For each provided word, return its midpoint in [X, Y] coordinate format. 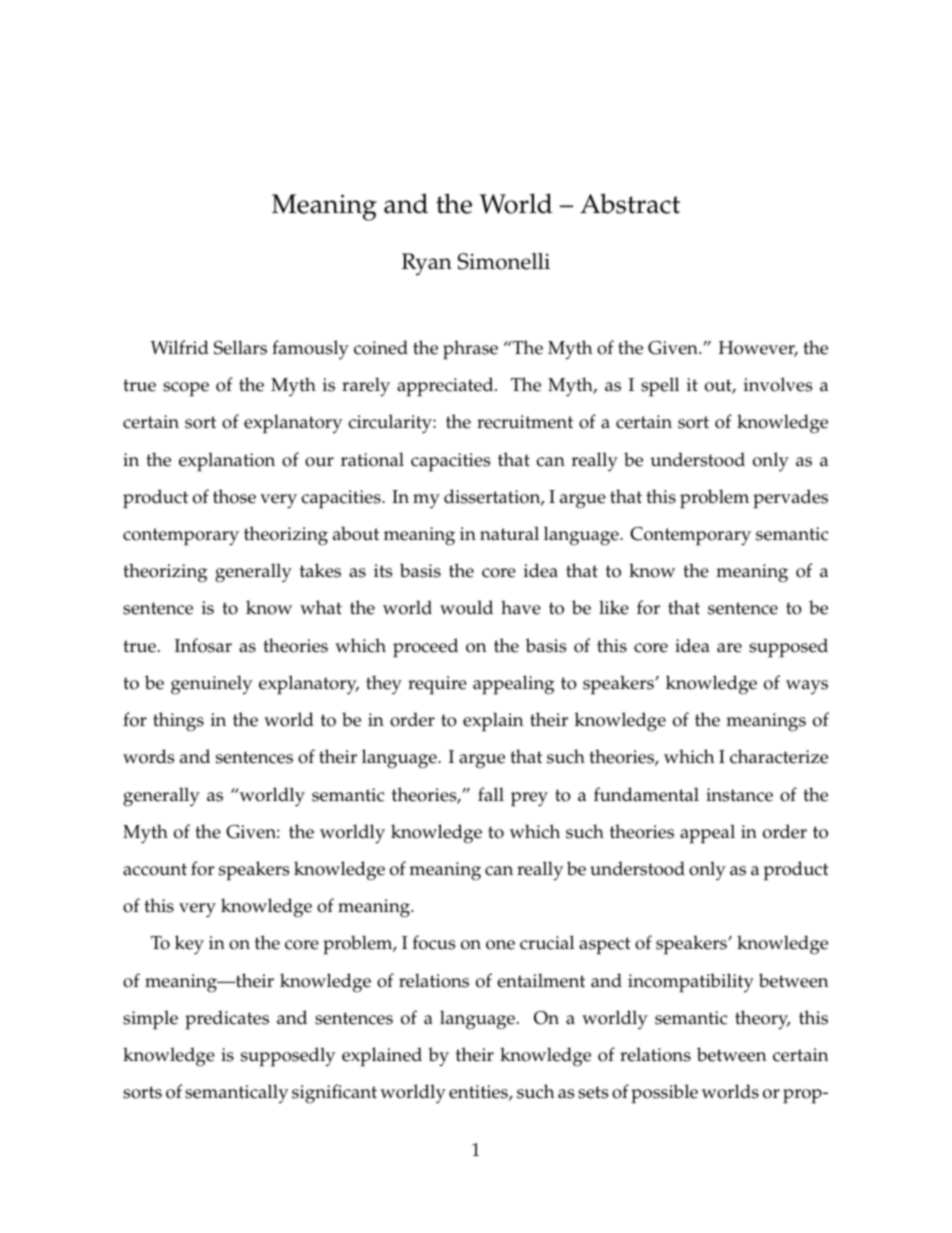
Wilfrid [179, 347]
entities [479, 1093]
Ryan [427, 264]
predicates [227, 1020]
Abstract [630, 203]
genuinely [212, 685]
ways [807, 687]
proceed [425, 648]
